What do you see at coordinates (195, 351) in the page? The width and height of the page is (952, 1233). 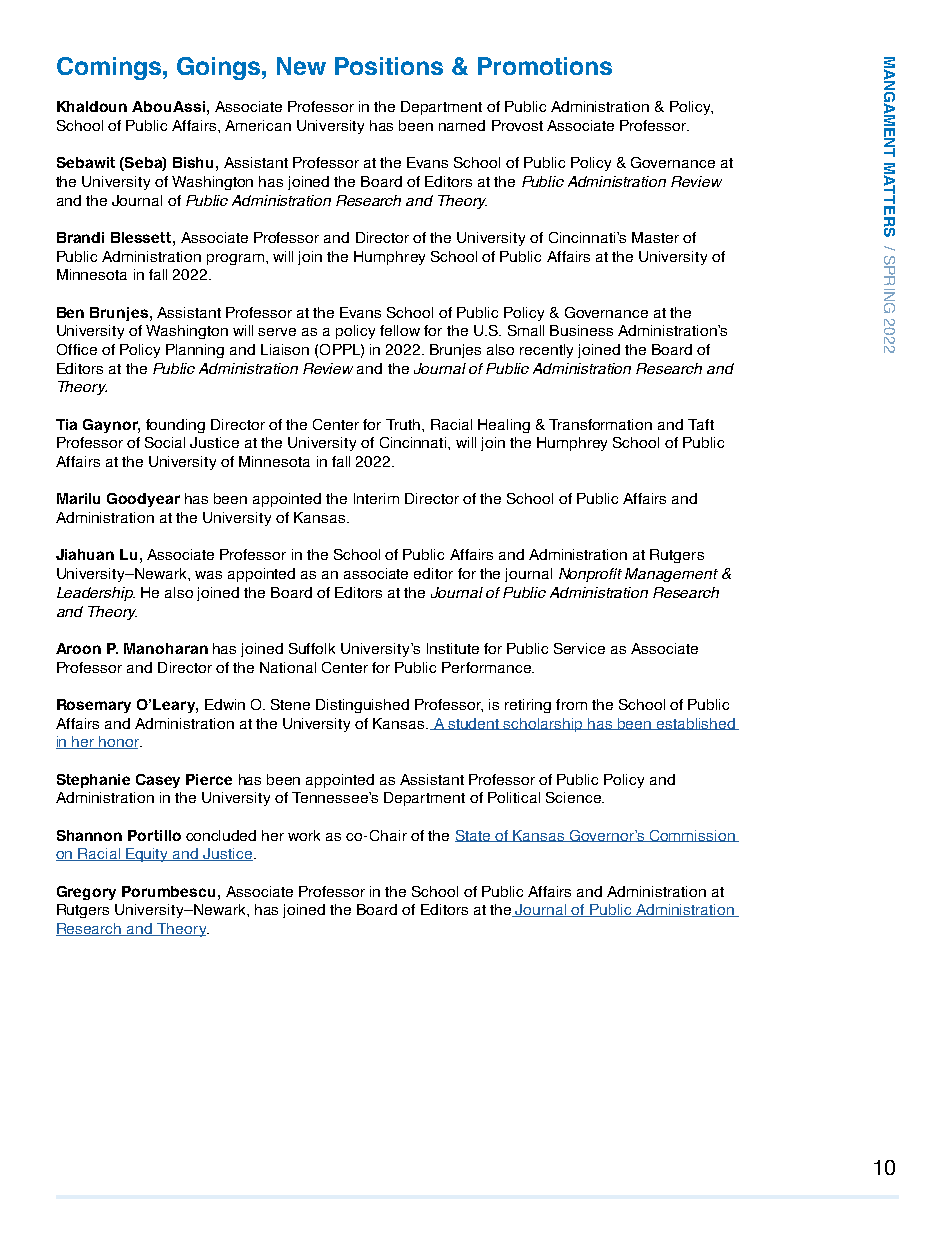 I see `Planning` at bounding box center [195, 351].
